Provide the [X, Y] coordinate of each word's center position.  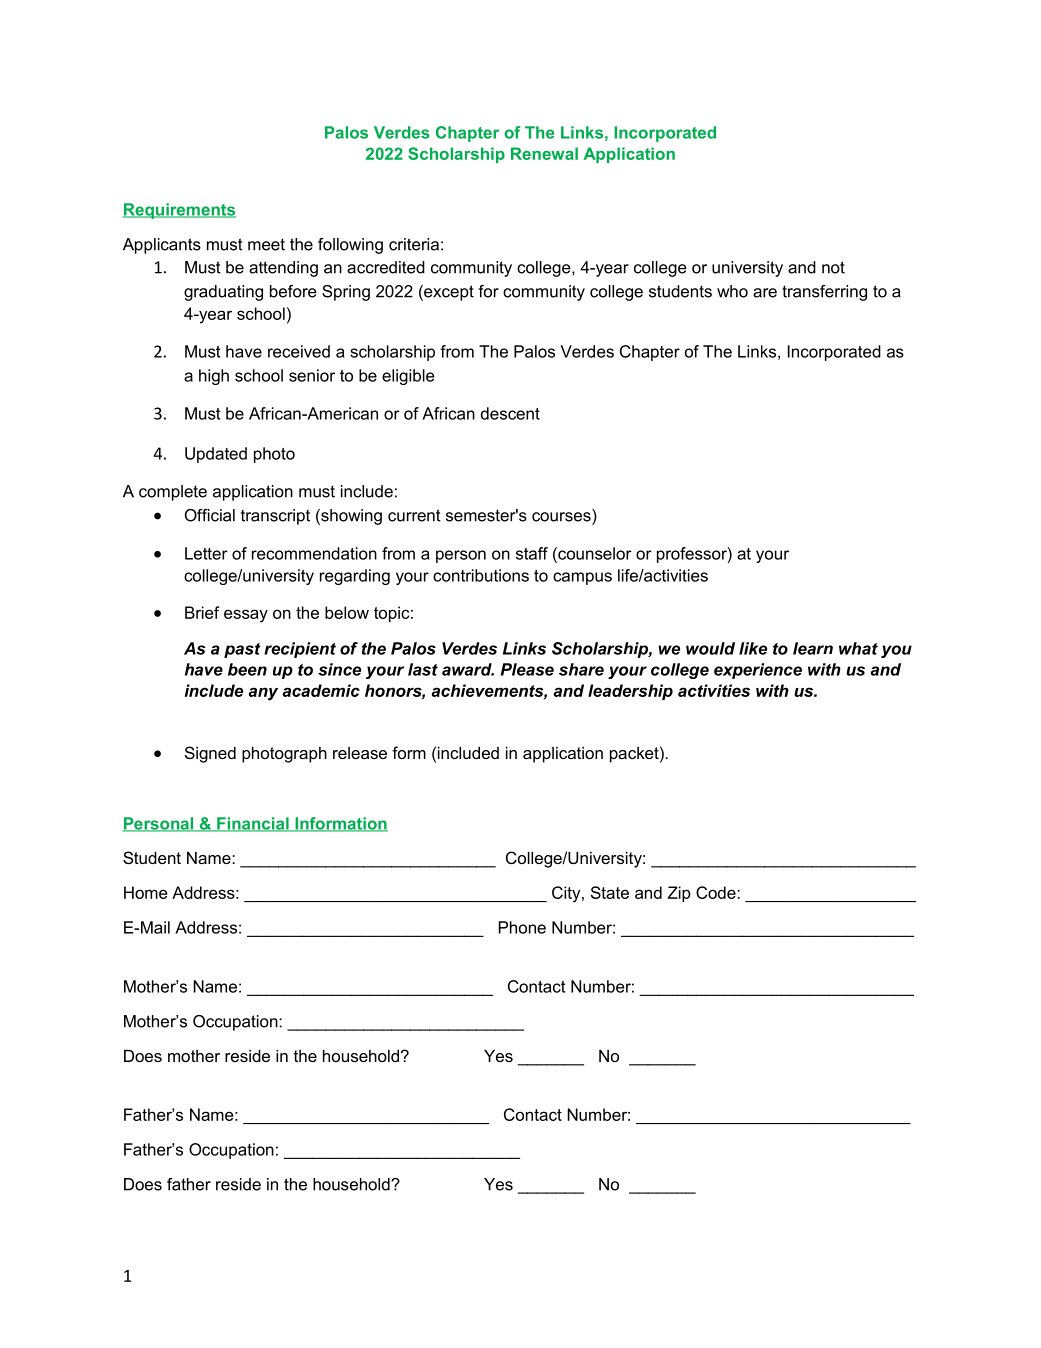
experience [758, 671]
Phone [522, 927]
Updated [216, 455]
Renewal [544, 153]
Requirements [179, 211]
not [833, 267]
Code [717, 892]
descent [510, 413]
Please [527, 669]
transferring [824, 293]
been [247, 669]
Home [145, 892]
